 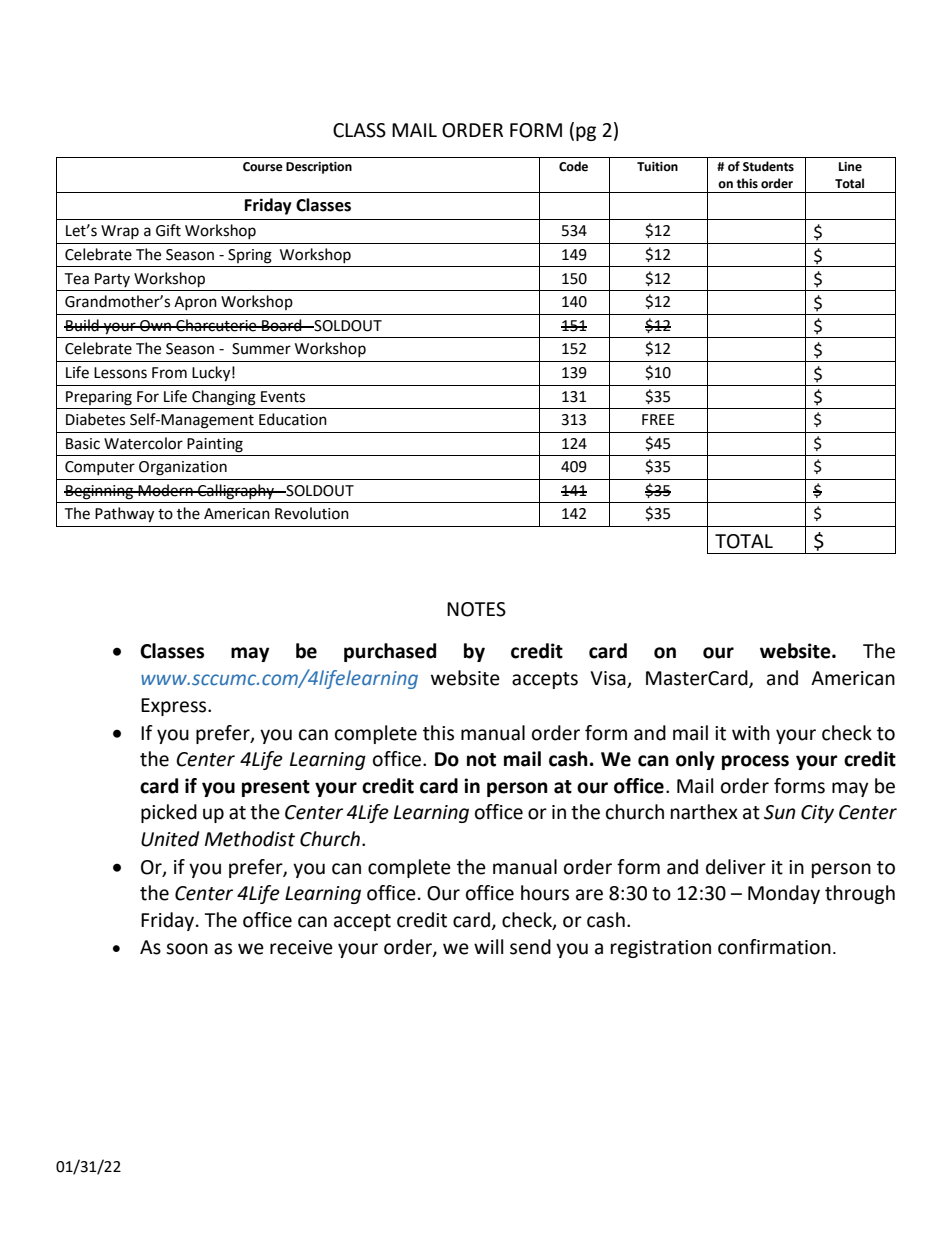 What do you see at coordinates (168, 230) in the image?
I see `Gift` at bounding box center [168, 230].
